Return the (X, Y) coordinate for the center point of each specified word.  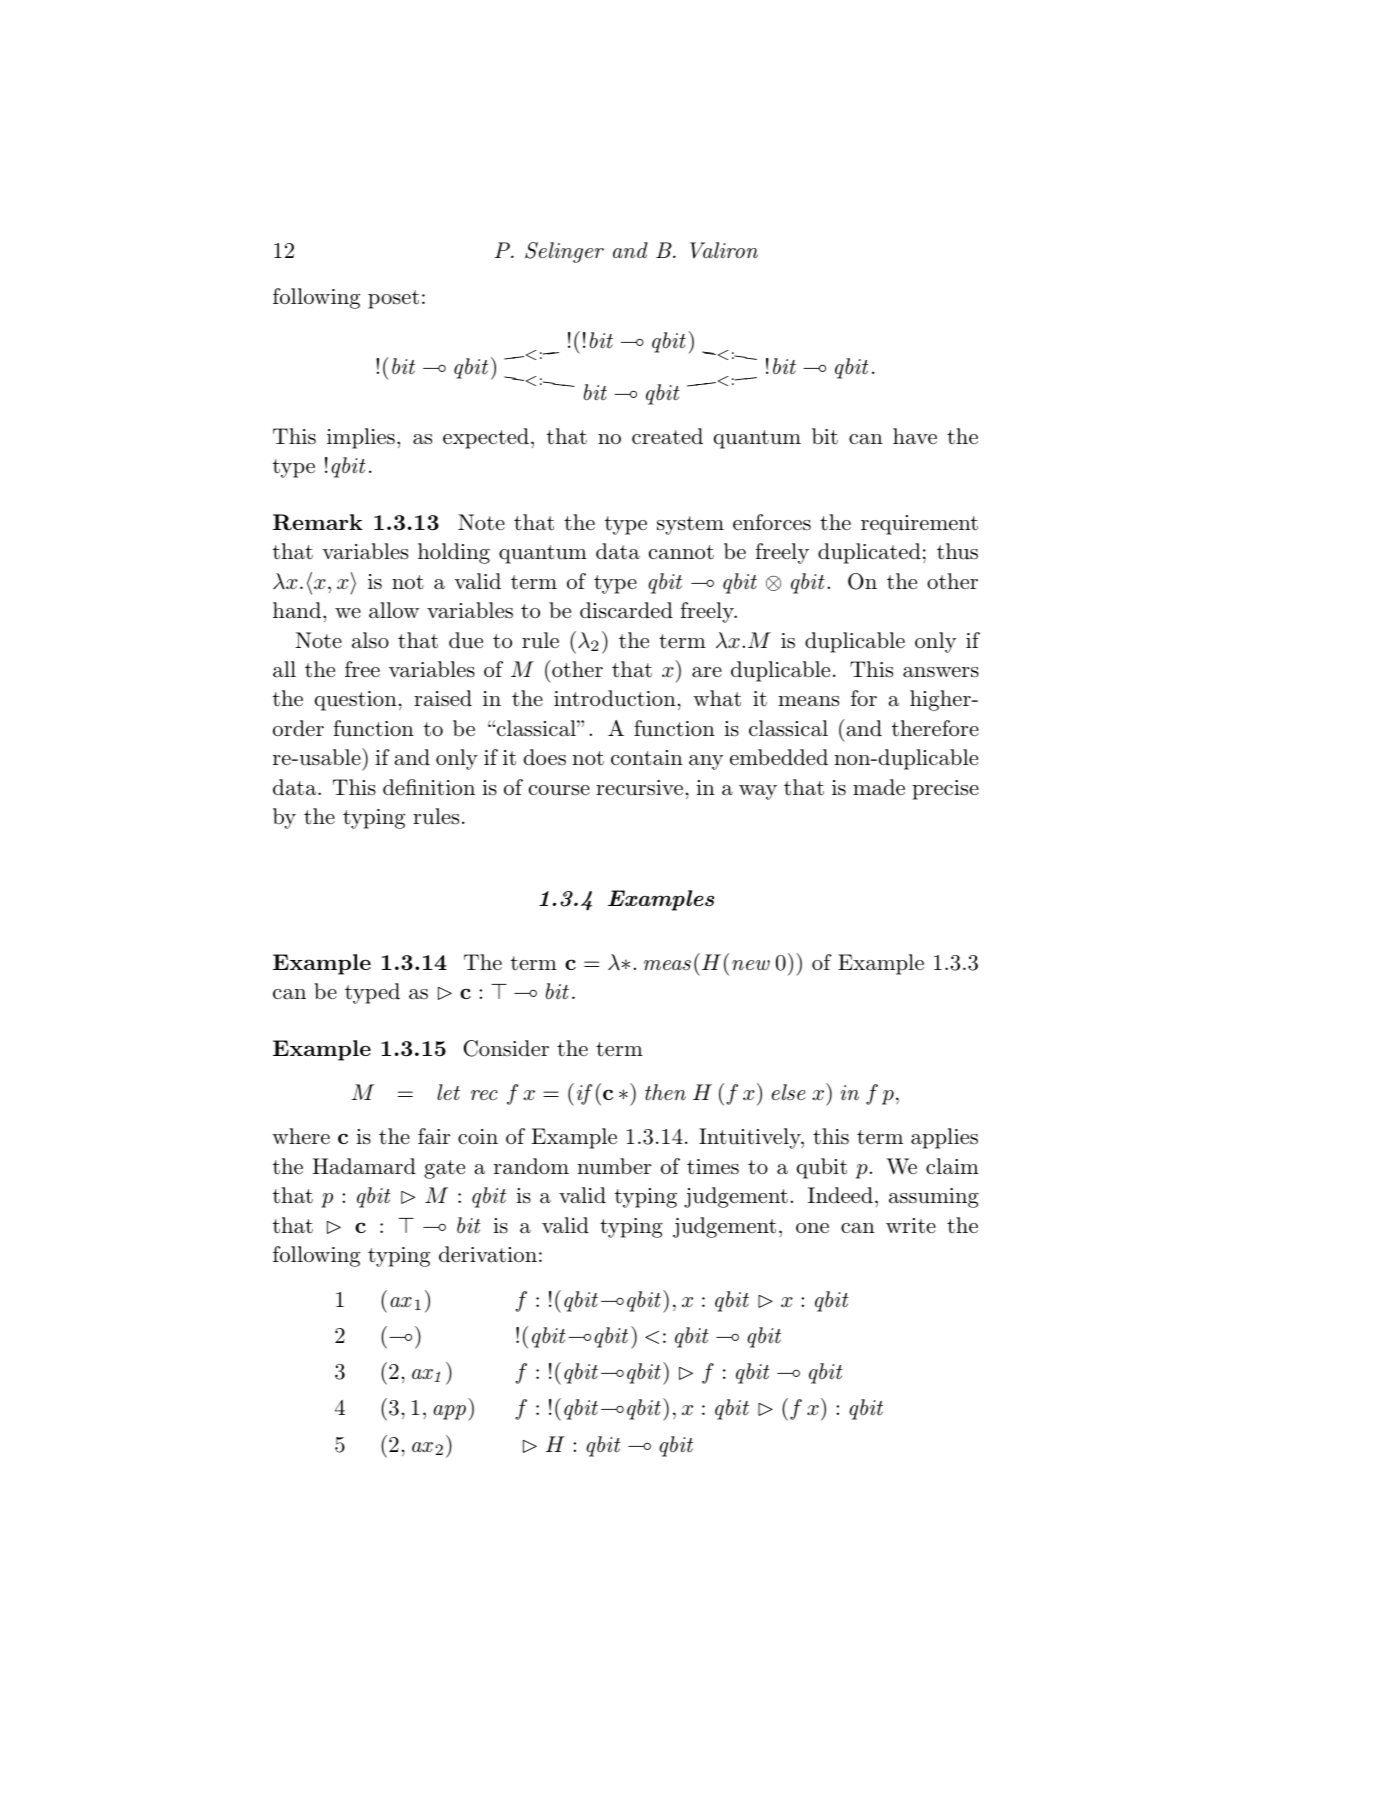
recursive (639, 788)
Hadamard (364, 1166)
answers (941, 672)
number (614, 1166)
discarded (626, 610)
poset (393, 299)
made (879, 787)
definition (429, 787)
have (915, 436)
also (370, 640)
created (667, 436)
